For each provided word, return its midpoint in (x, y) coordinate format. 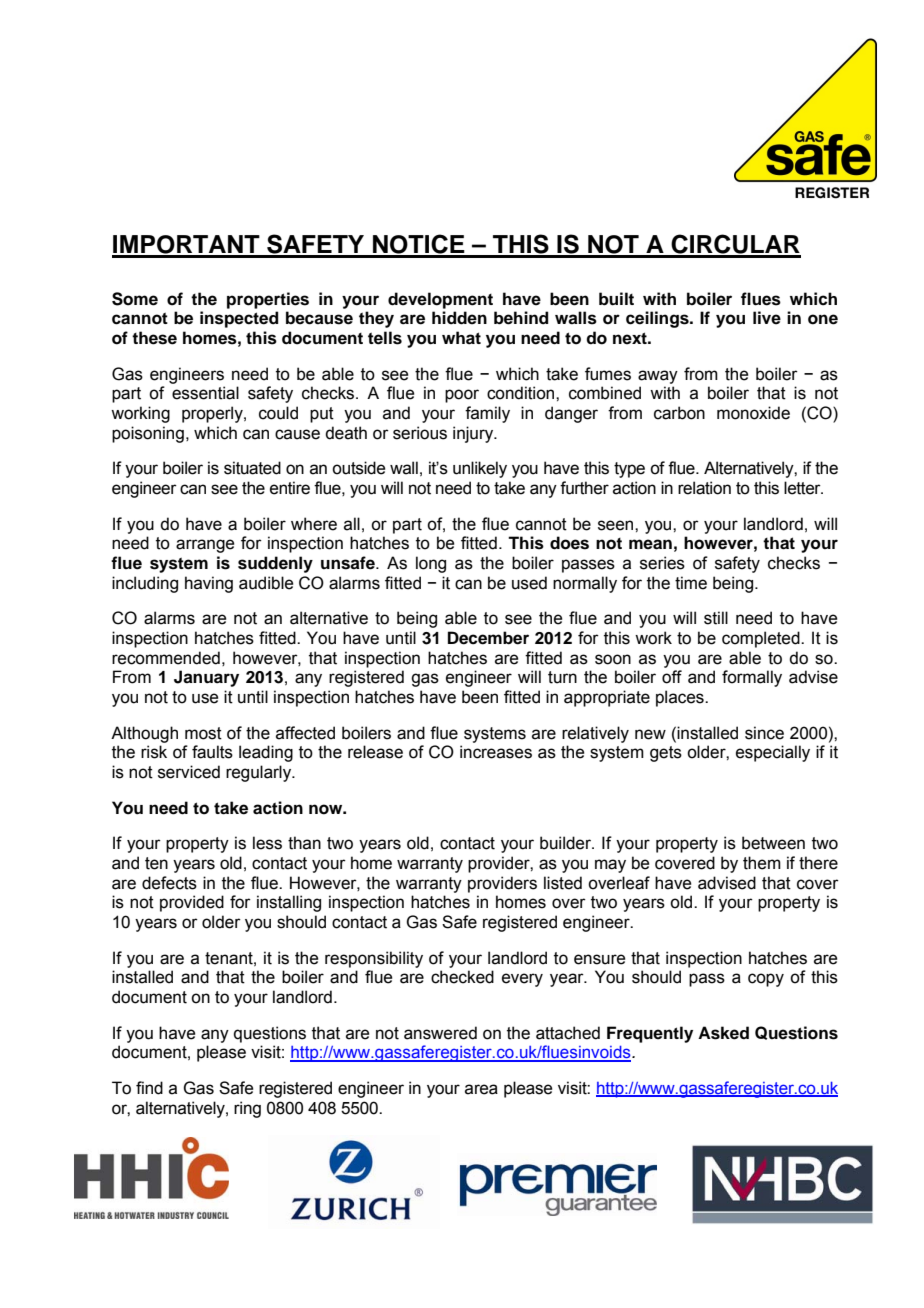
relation (704, 488)
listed (563, 883)
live (767, 318)
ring (247, 1109)
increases (496, 752)
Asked (723, 1033)
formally (752, 678)
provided (192, 903)
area (481, 1089)
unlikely (480, 469)
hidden (459, 318)
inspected (239, 319)
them (762, 863)
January (206, 678)
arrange (205, 546)
